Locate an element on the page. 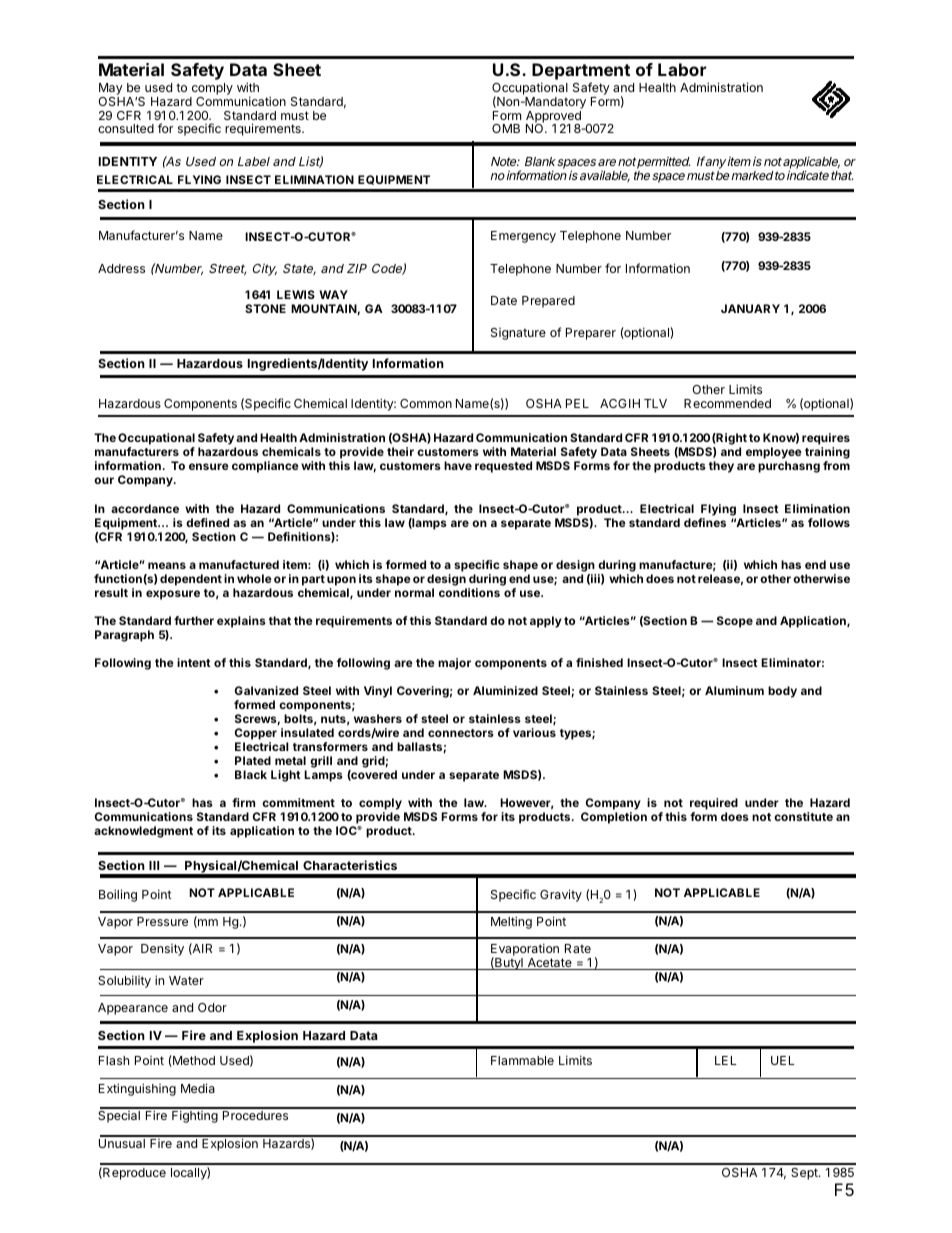 The height and width of the image is (1233, 952). OMB is located at coordinates (506, 128).
